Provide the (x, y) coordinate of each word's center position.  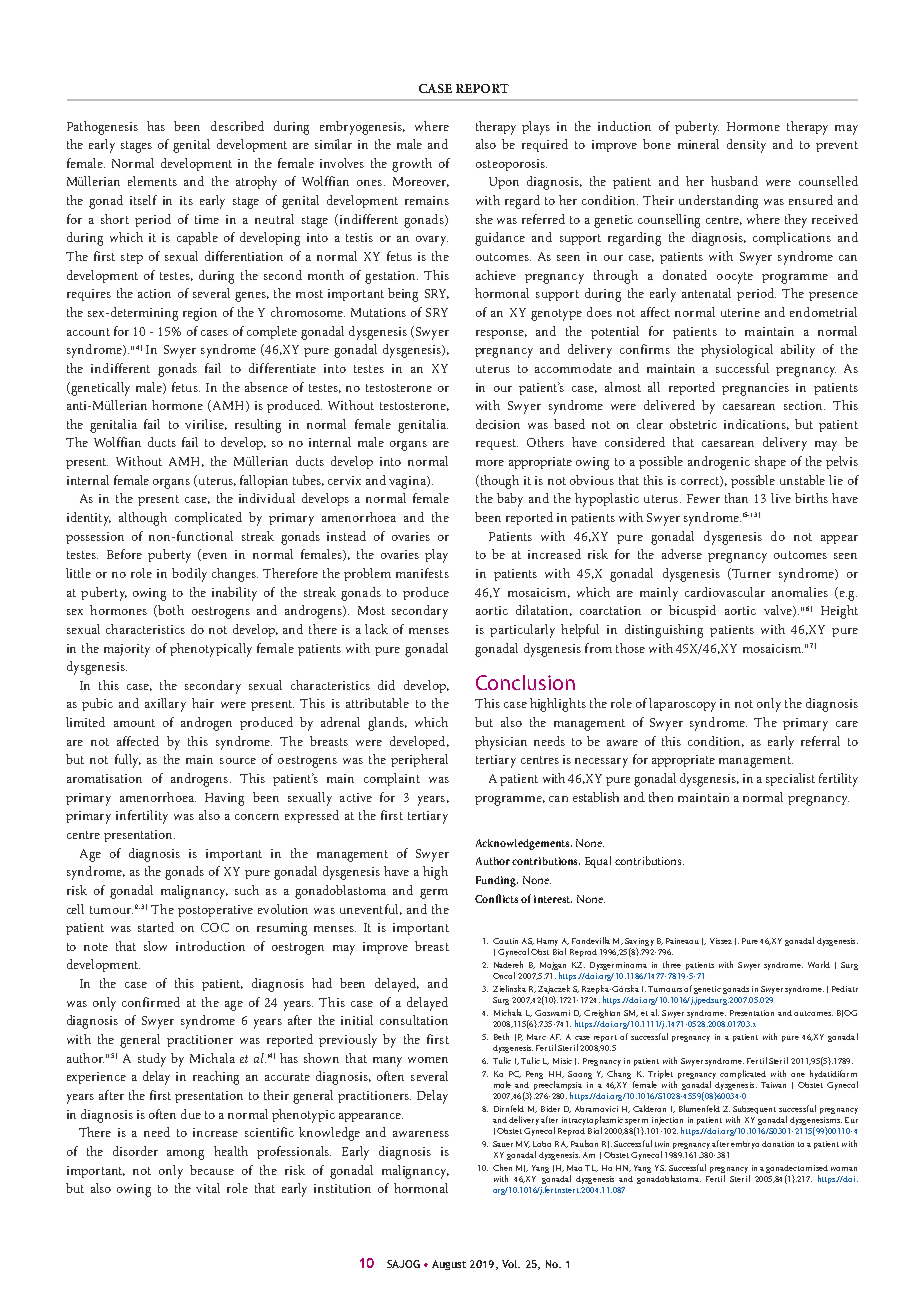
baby (510, 500)
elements (152, 181)
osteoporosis (511, 165)
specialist (790, 779)
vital (208, 1188)
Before (124, 554)
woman (844, 1169)
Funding (497, 881)
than (736, 498)
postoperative (215, 911)
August (449, 1265)
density (746, 146)
